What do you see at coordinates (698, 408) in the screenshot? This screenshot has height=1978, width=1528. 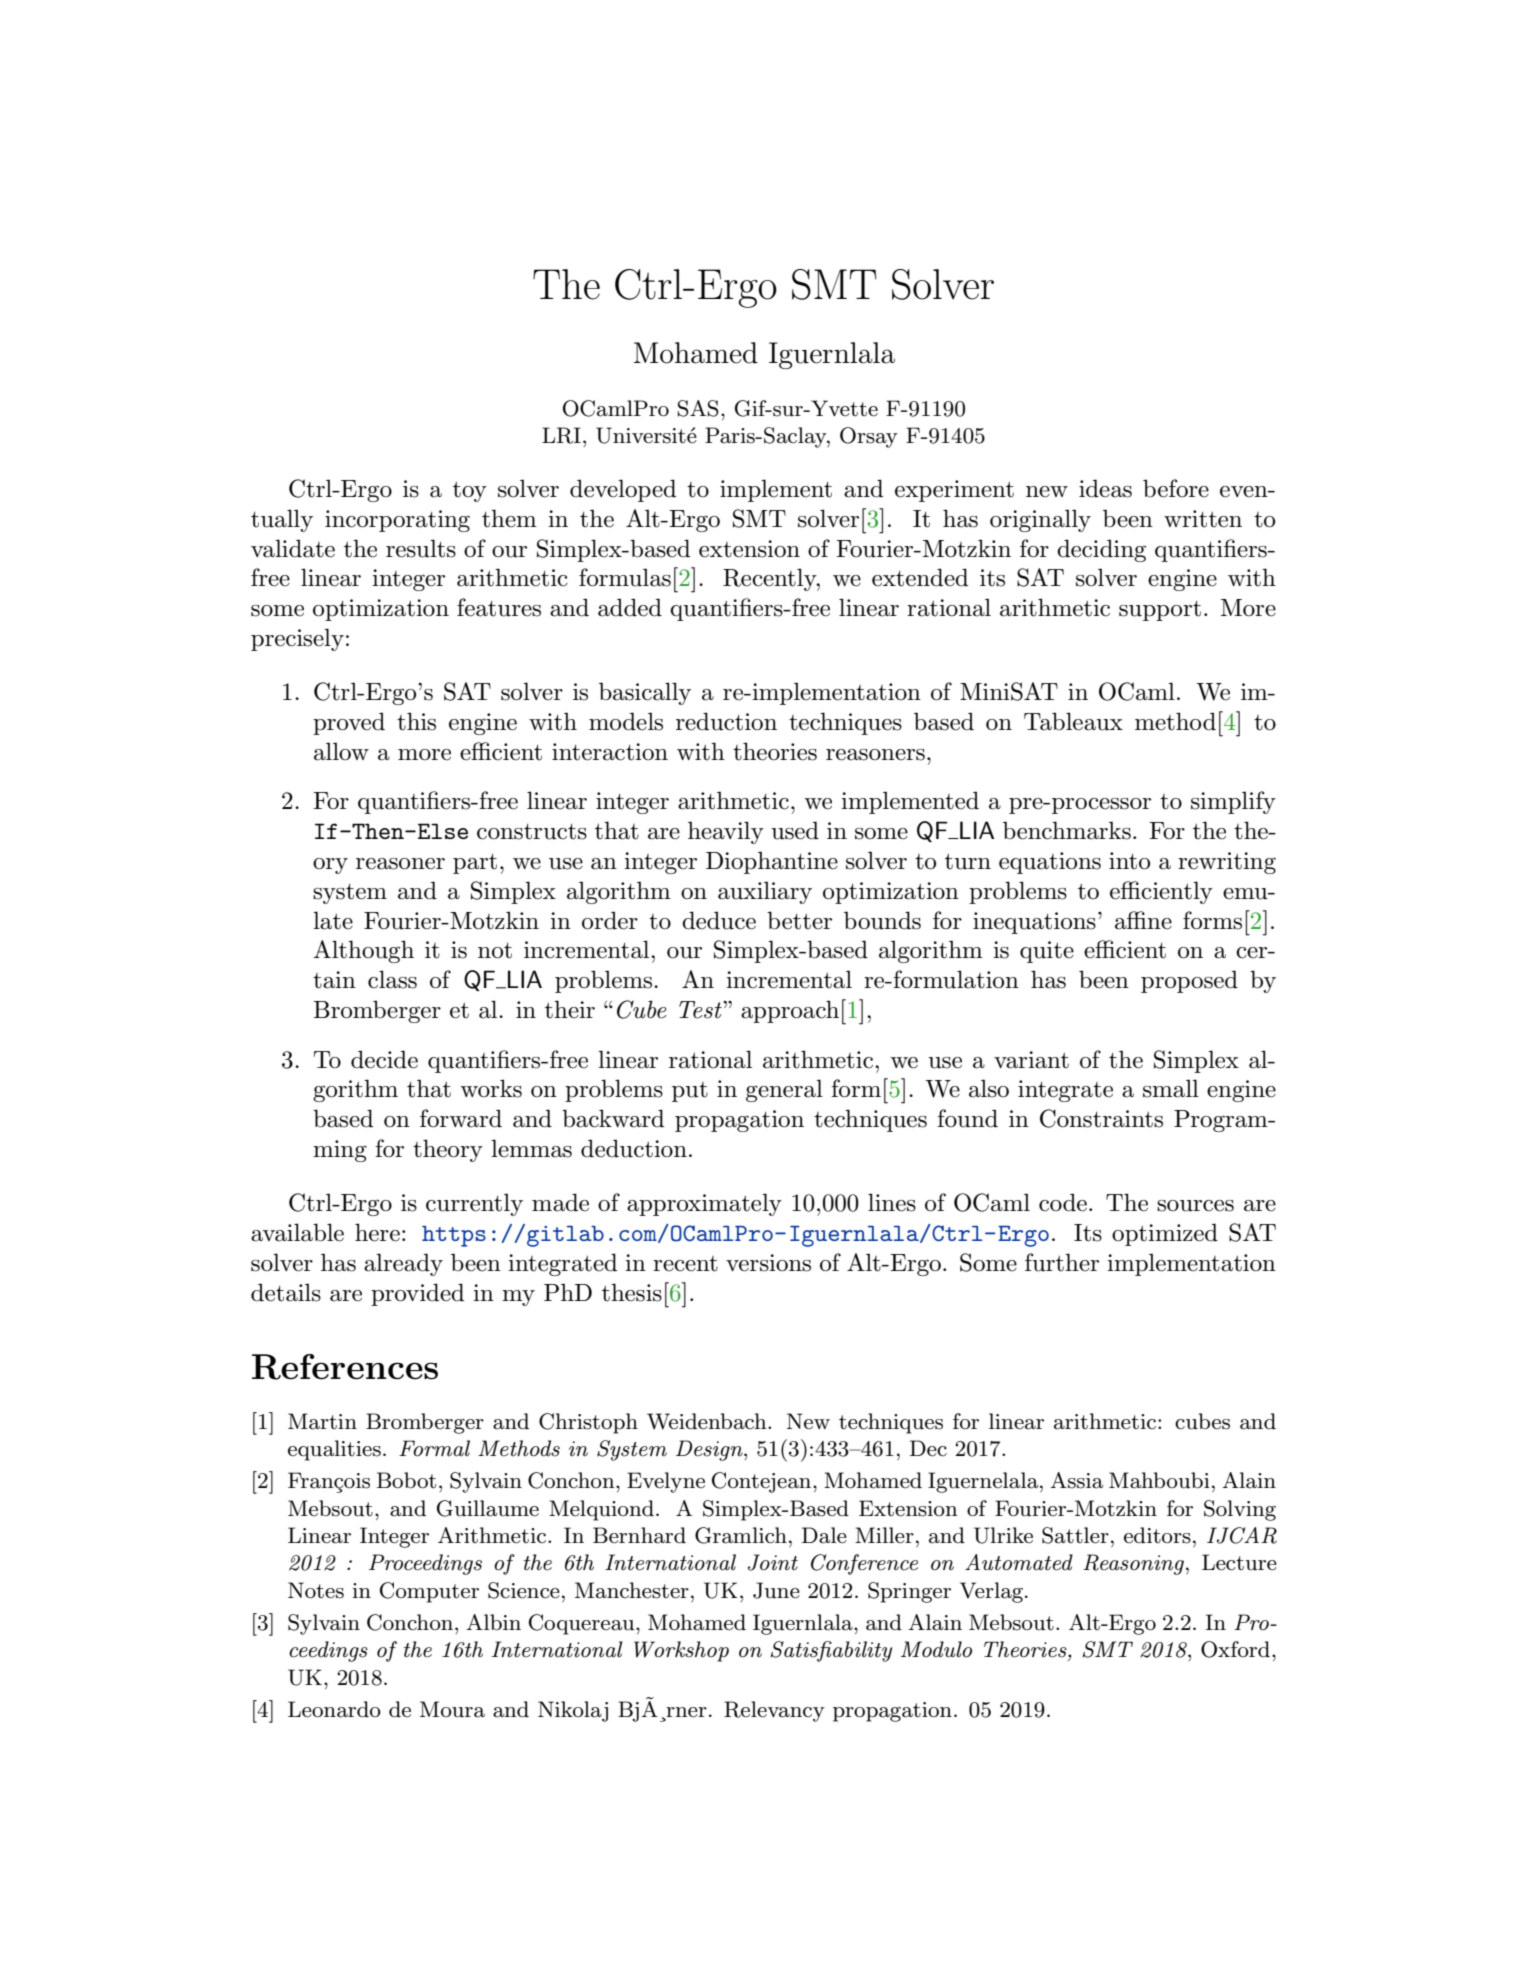 I see `SAS` at bounding box center [698, 408].
